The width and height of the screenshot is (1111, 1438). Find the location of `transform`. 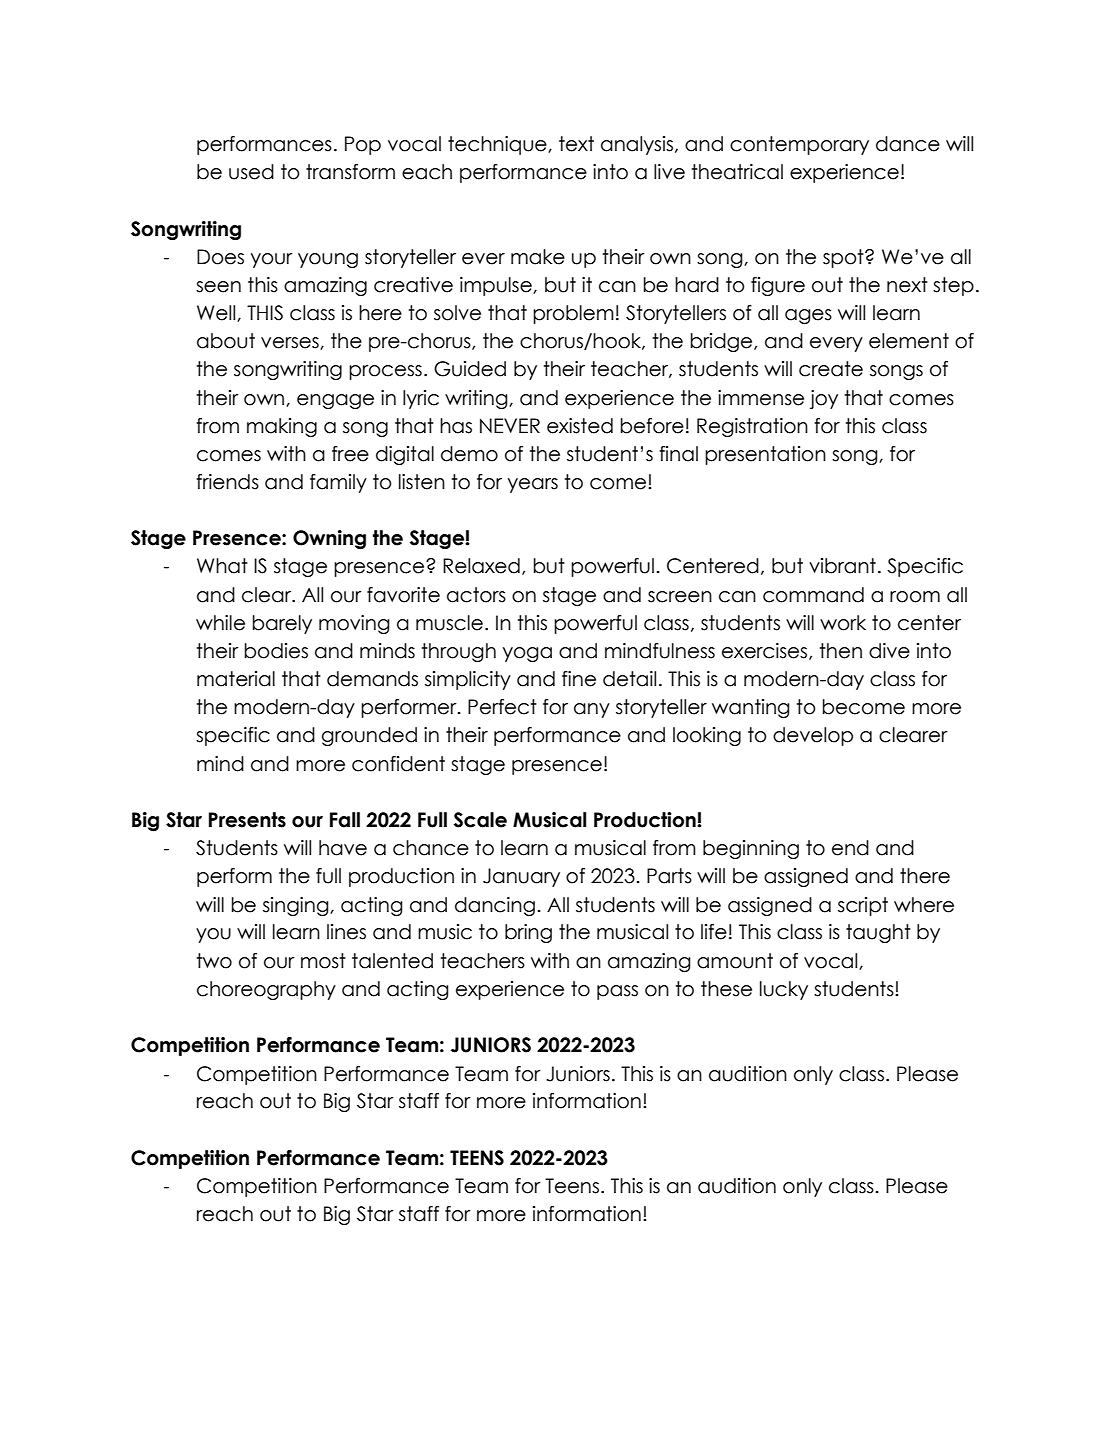

transform is located at coordinates (350, 172).
